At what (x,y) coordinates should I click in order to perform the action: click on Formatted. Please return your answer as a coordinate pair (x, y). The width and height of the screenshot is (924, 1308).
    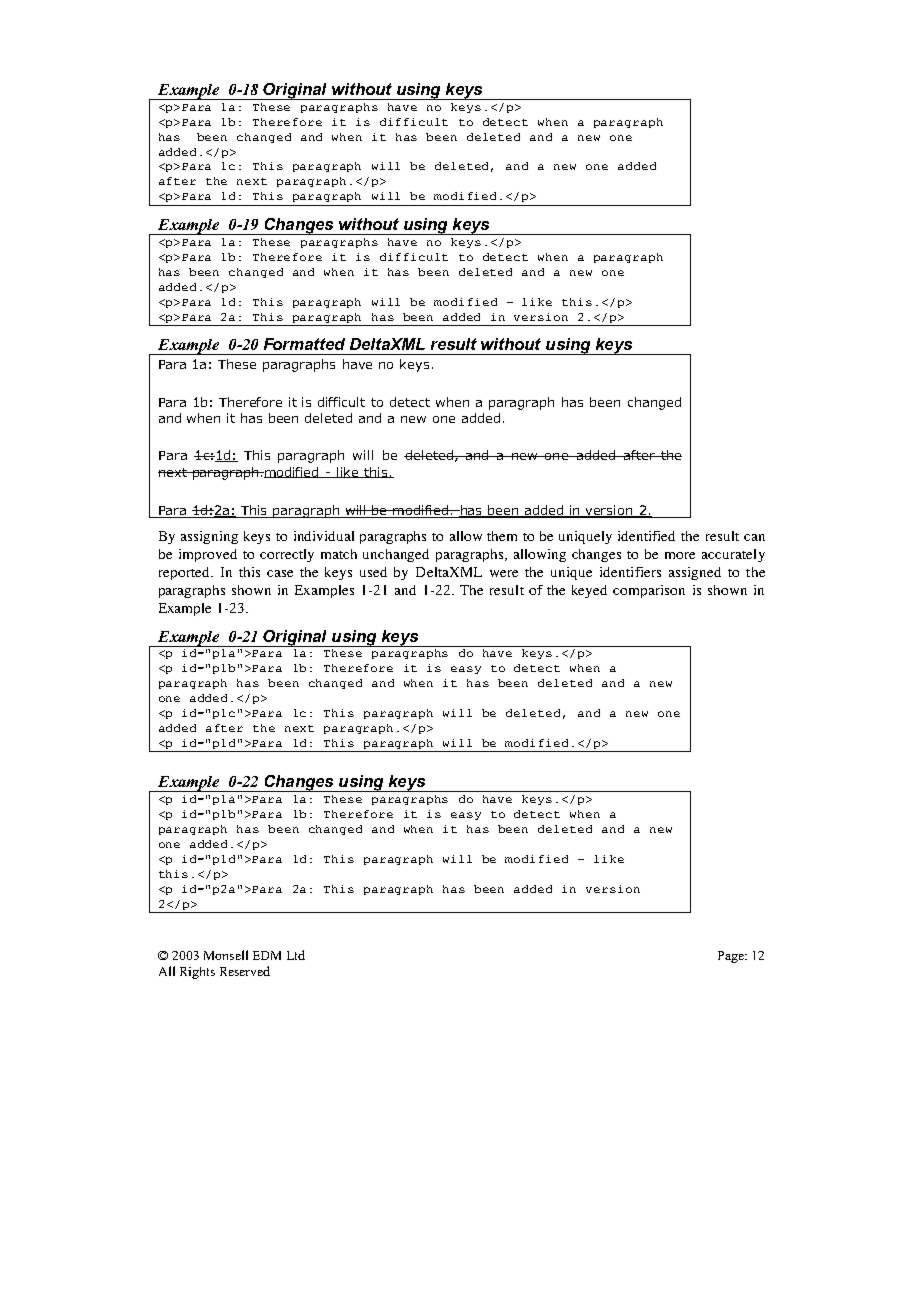
    Looking at the image, I should click on (304, 344).
